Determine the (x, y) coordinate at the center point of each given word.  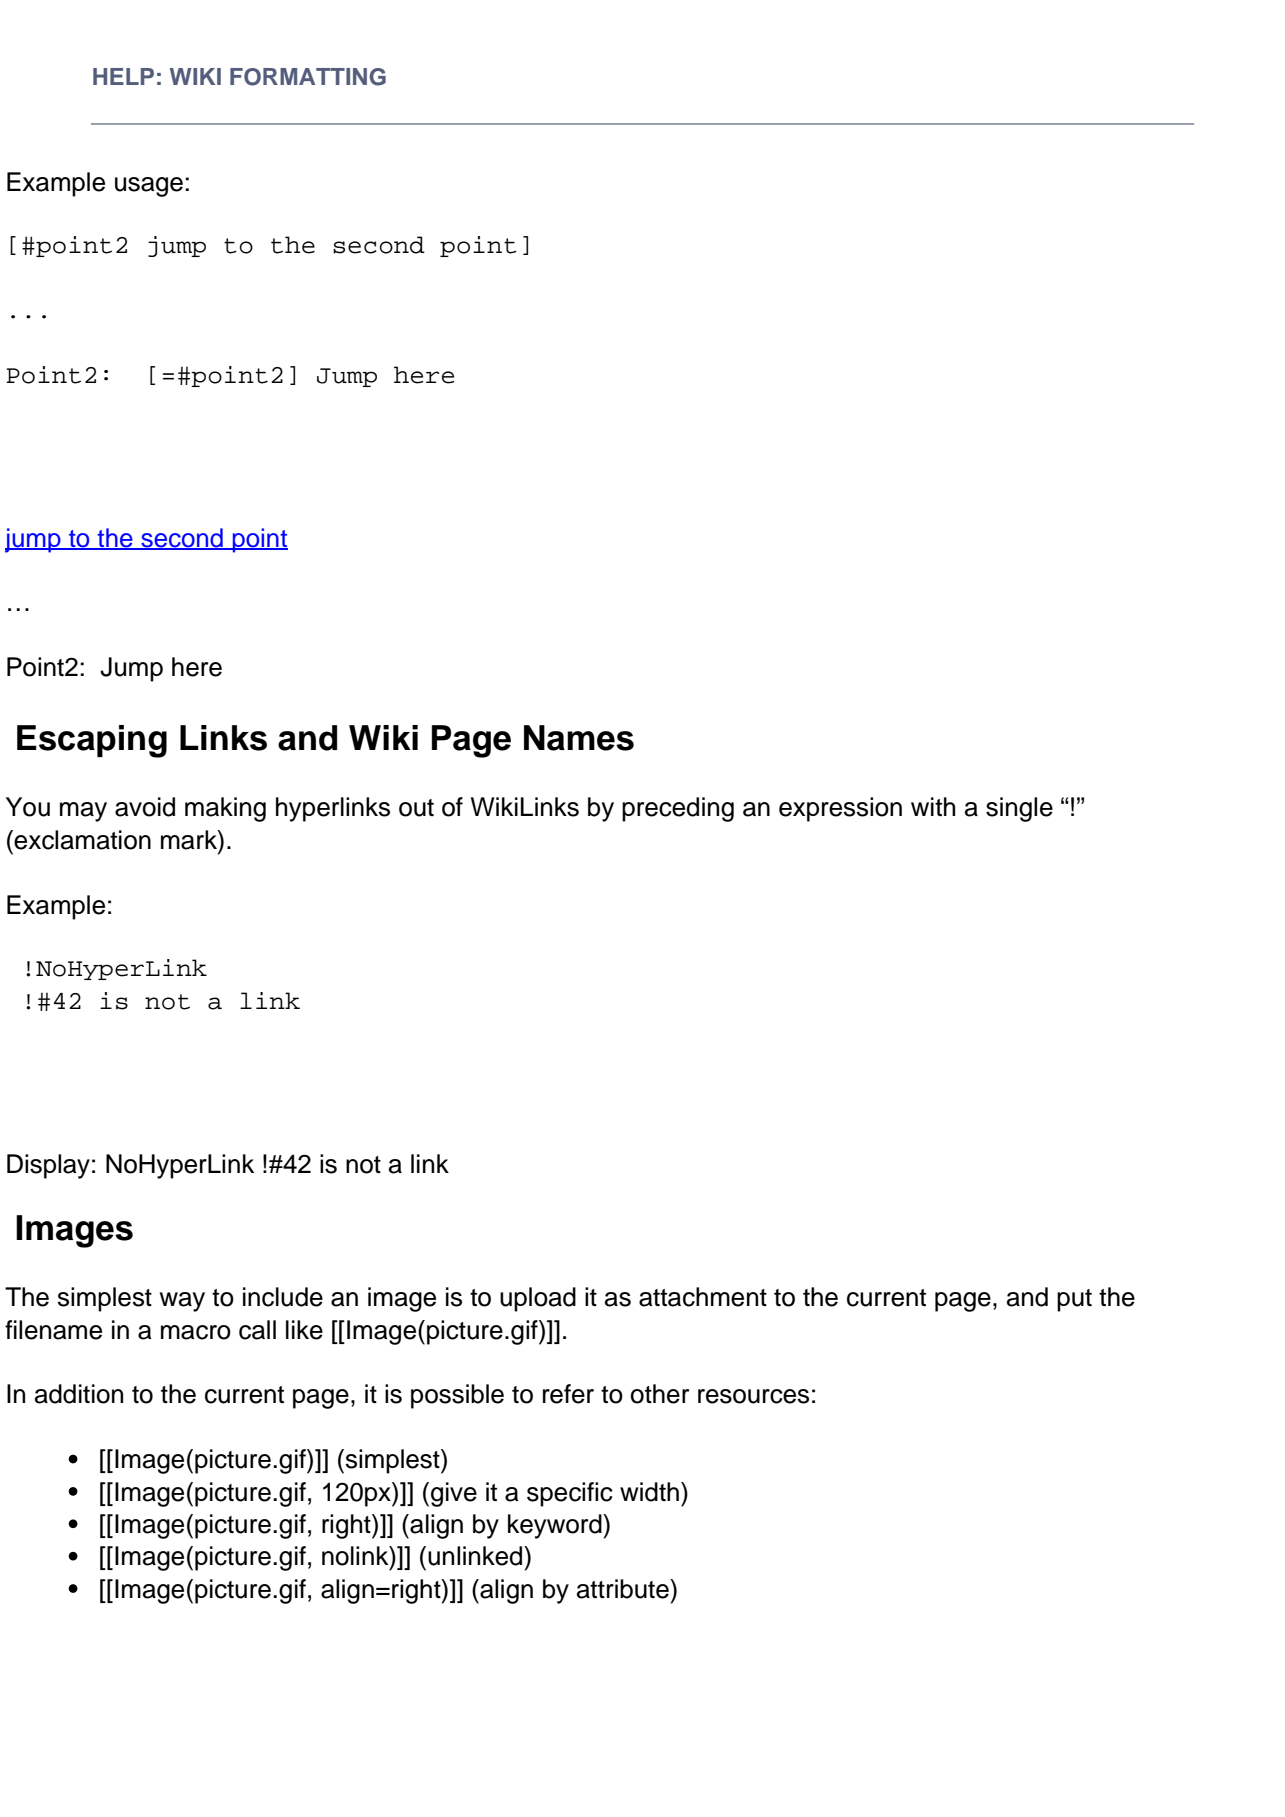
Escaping (92, 741)
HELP (123, 76)
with (933, 806)
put (1074, 1300)
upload (538, 1299)
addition (79, 1394)
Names (579, 738)
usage (149, 187)
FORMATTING (308, 77)
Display (48, 1166)
